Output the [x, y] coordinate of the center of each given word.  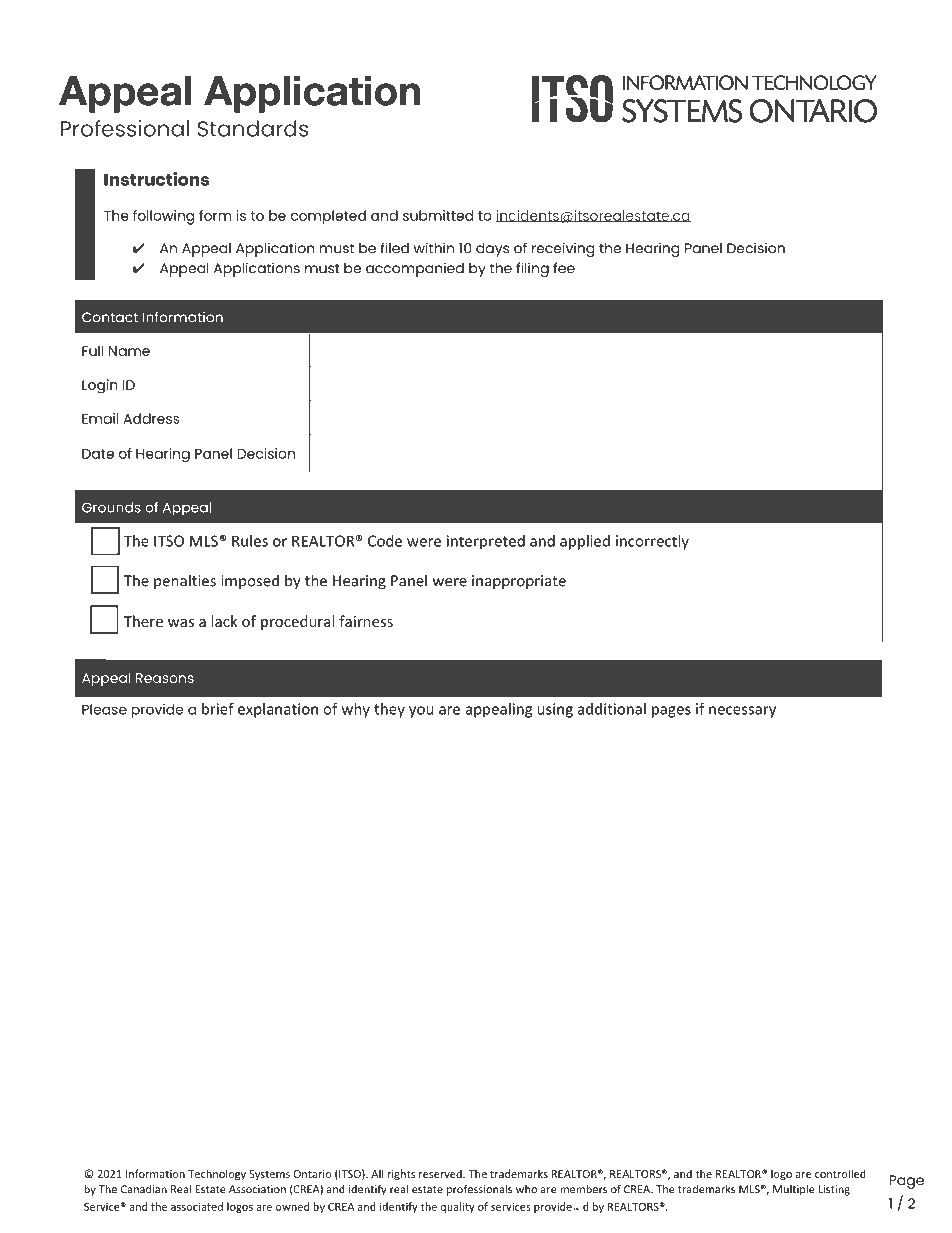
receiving [563, 249]
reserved [441, 1173]
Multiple [794, 1190]
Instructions [156, 179]
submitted [438, 215]
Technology [217, 1175]
